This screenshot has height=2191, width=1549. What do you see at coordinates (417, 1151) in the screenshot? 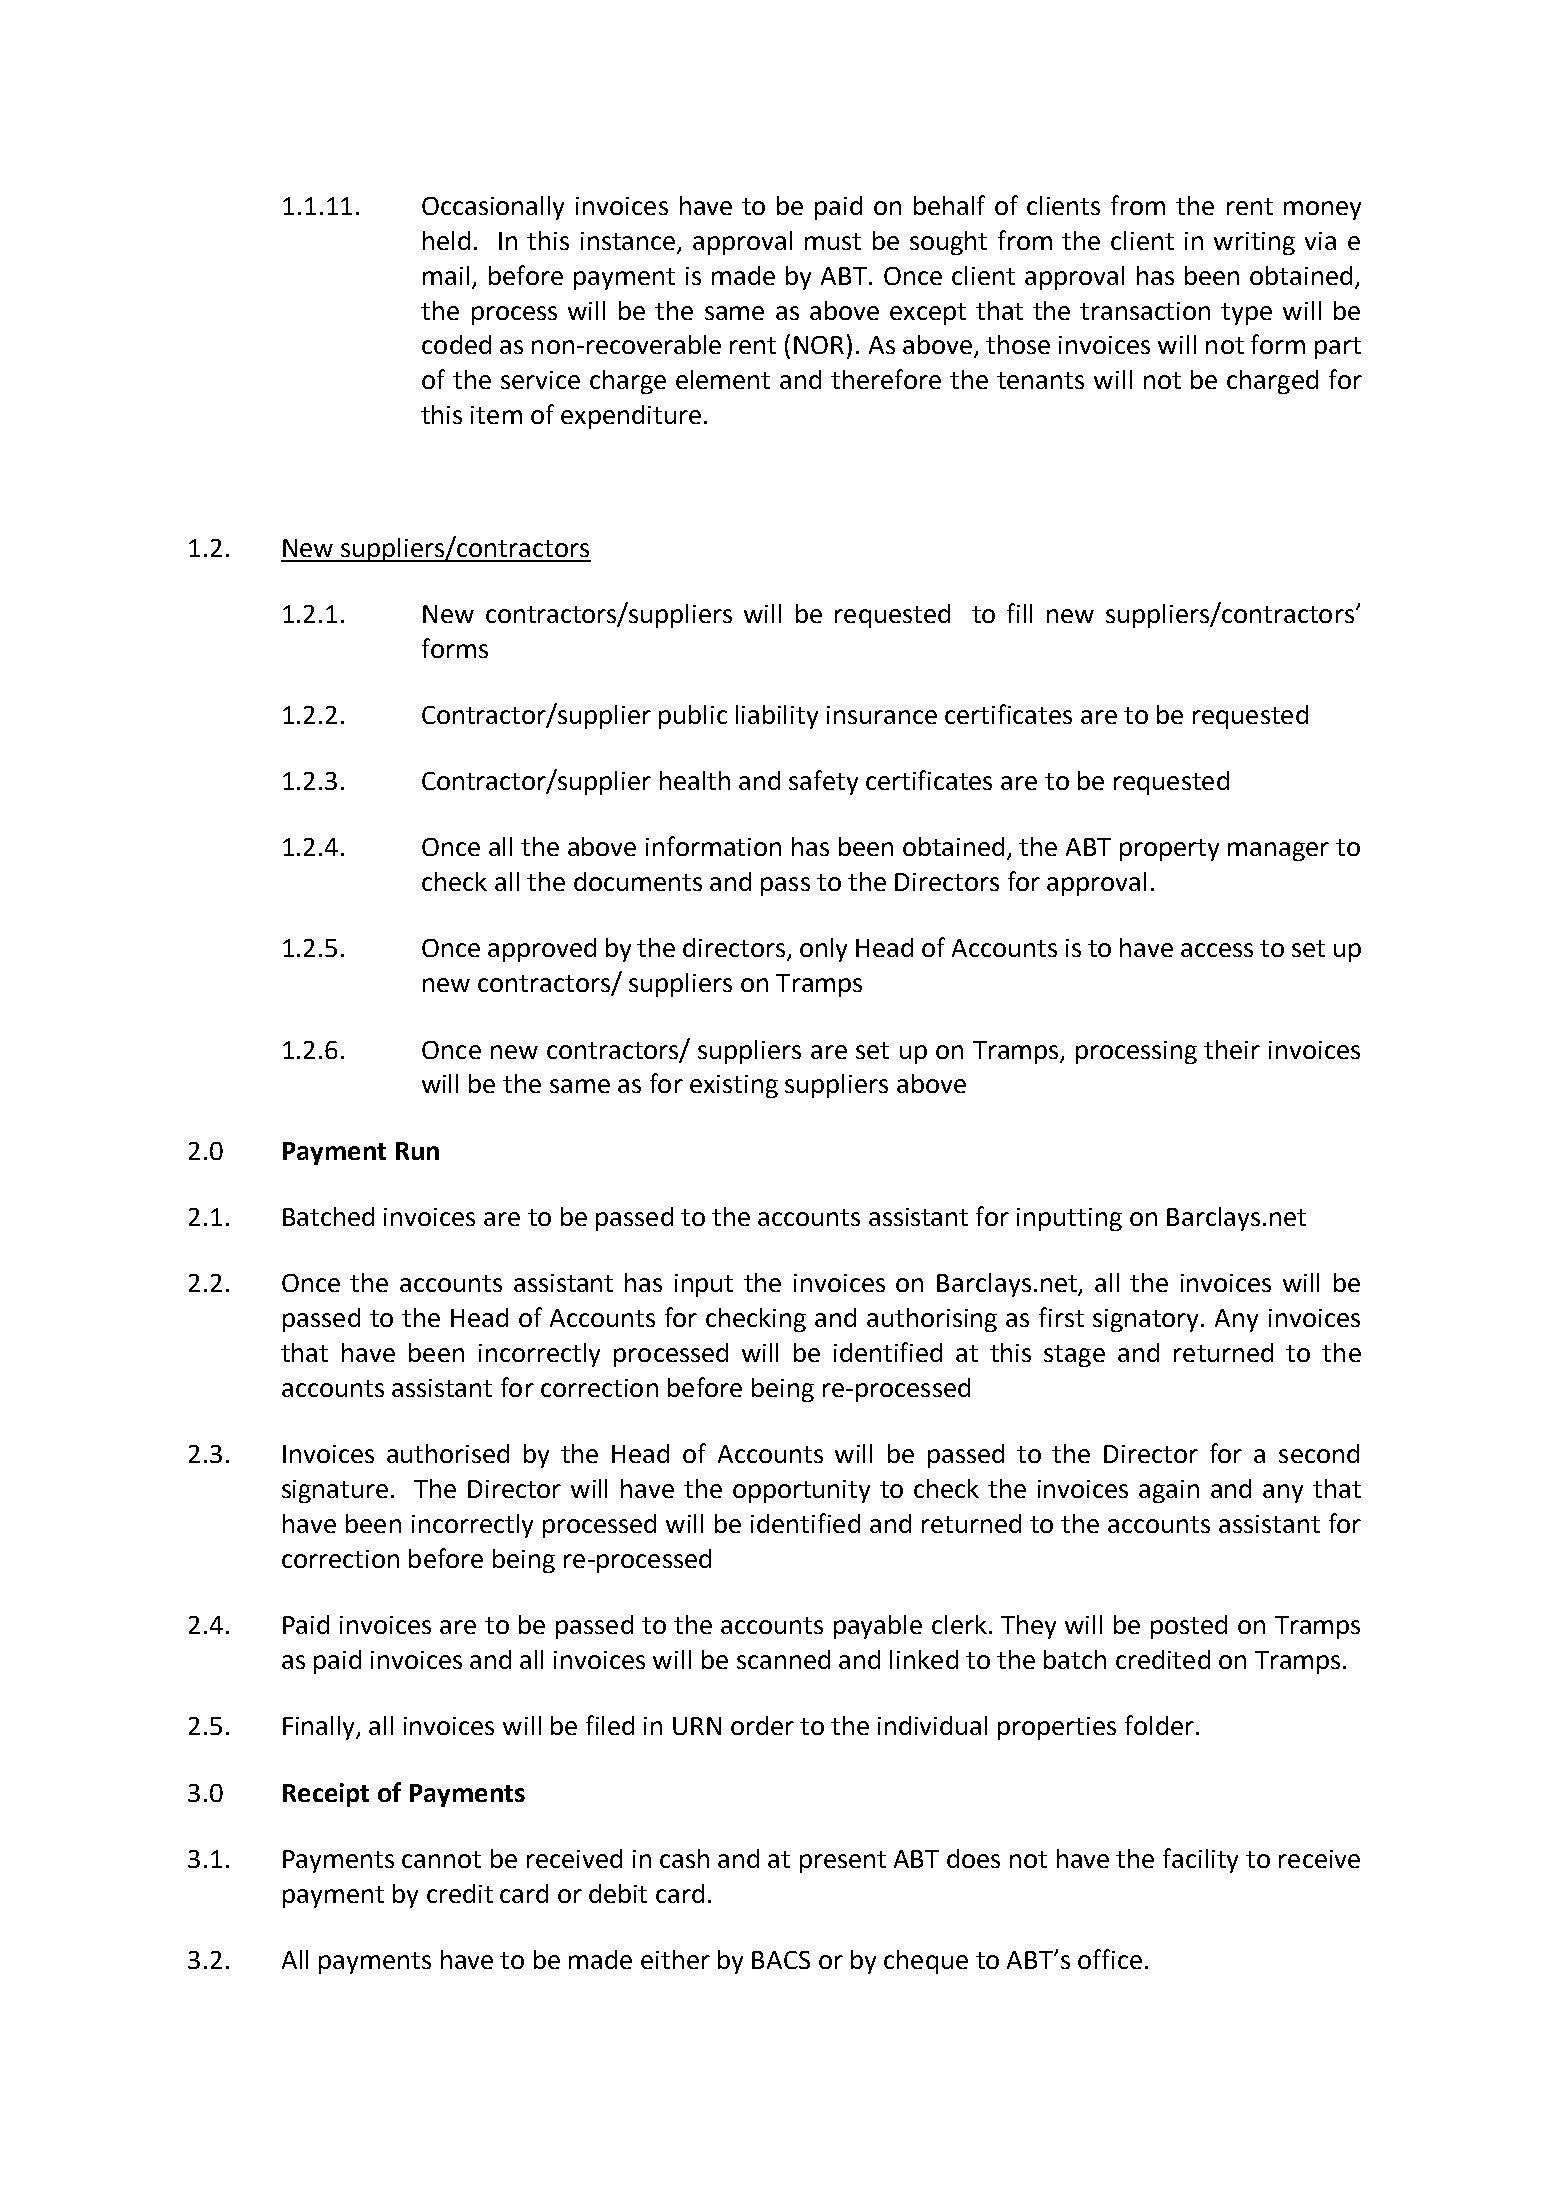
I see `Run` at bounding box center [417, 1151].
